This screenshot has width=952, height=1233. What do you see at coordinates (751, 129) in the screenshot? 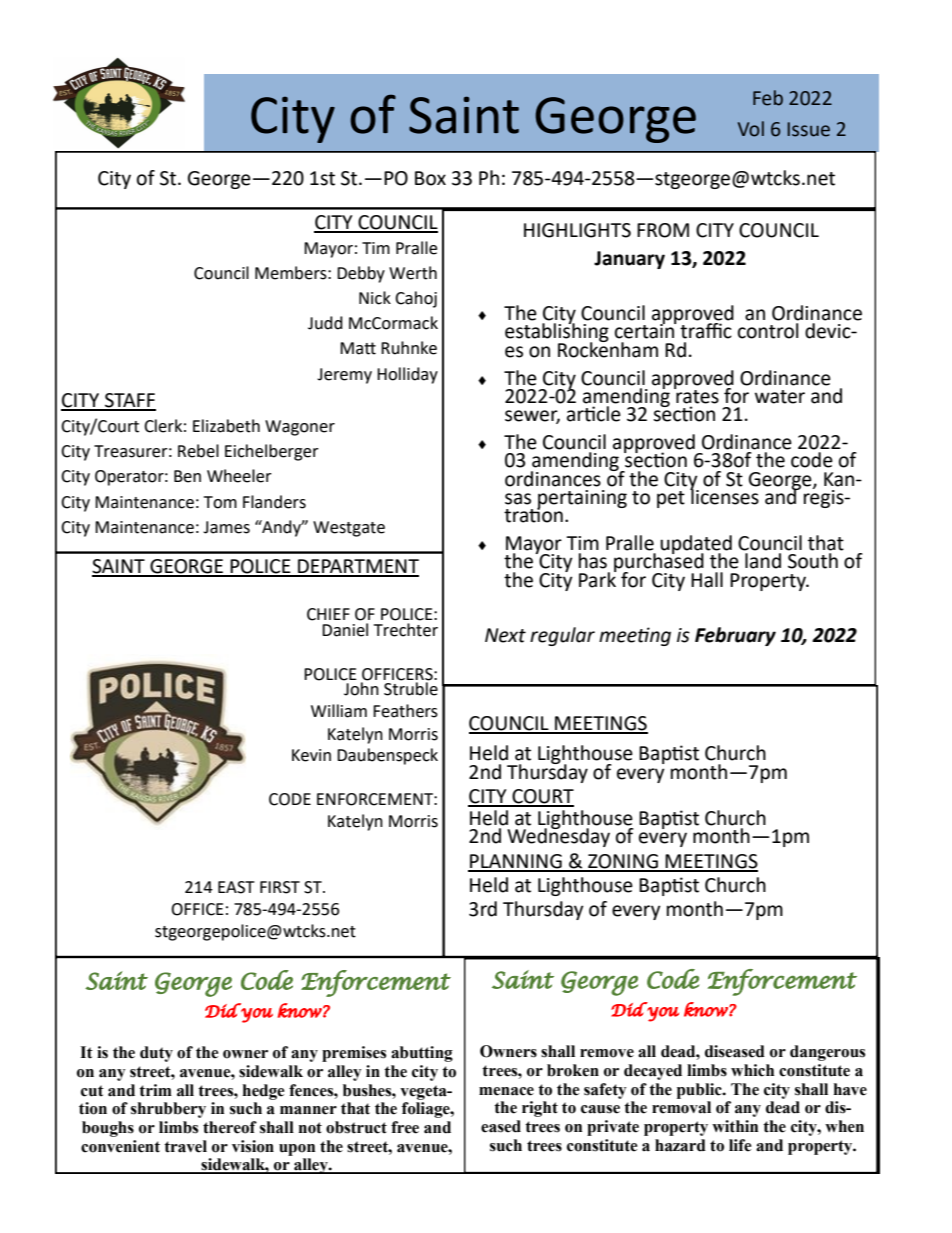
I see `Vol` at bounding box center [751, 129].
